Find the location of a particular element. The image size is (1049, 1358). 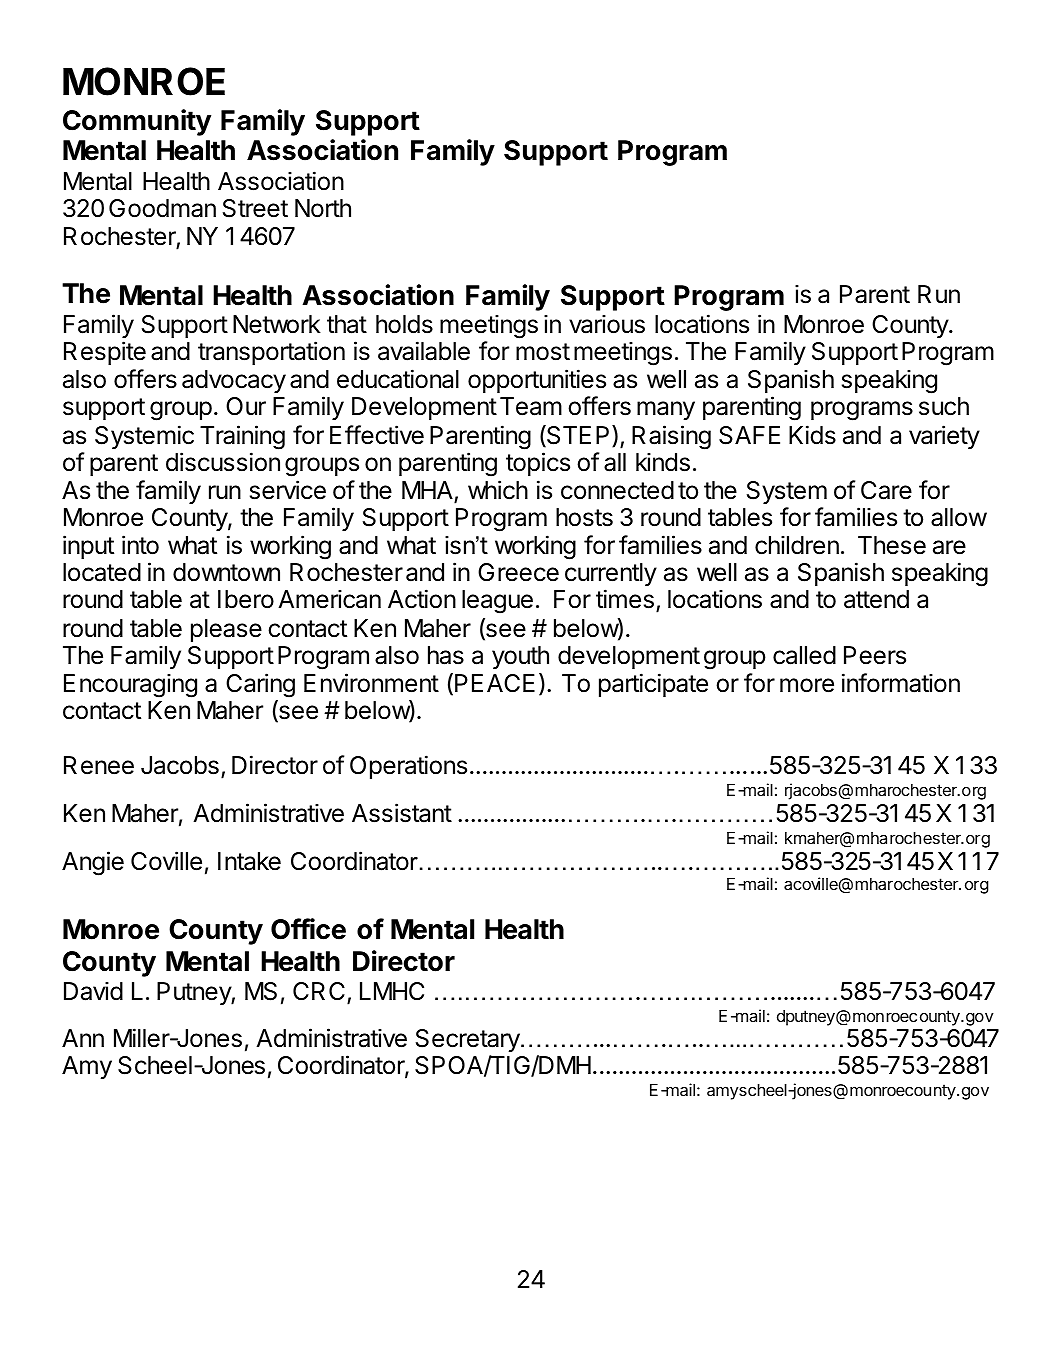

more is located at coordinates (807, 685).
